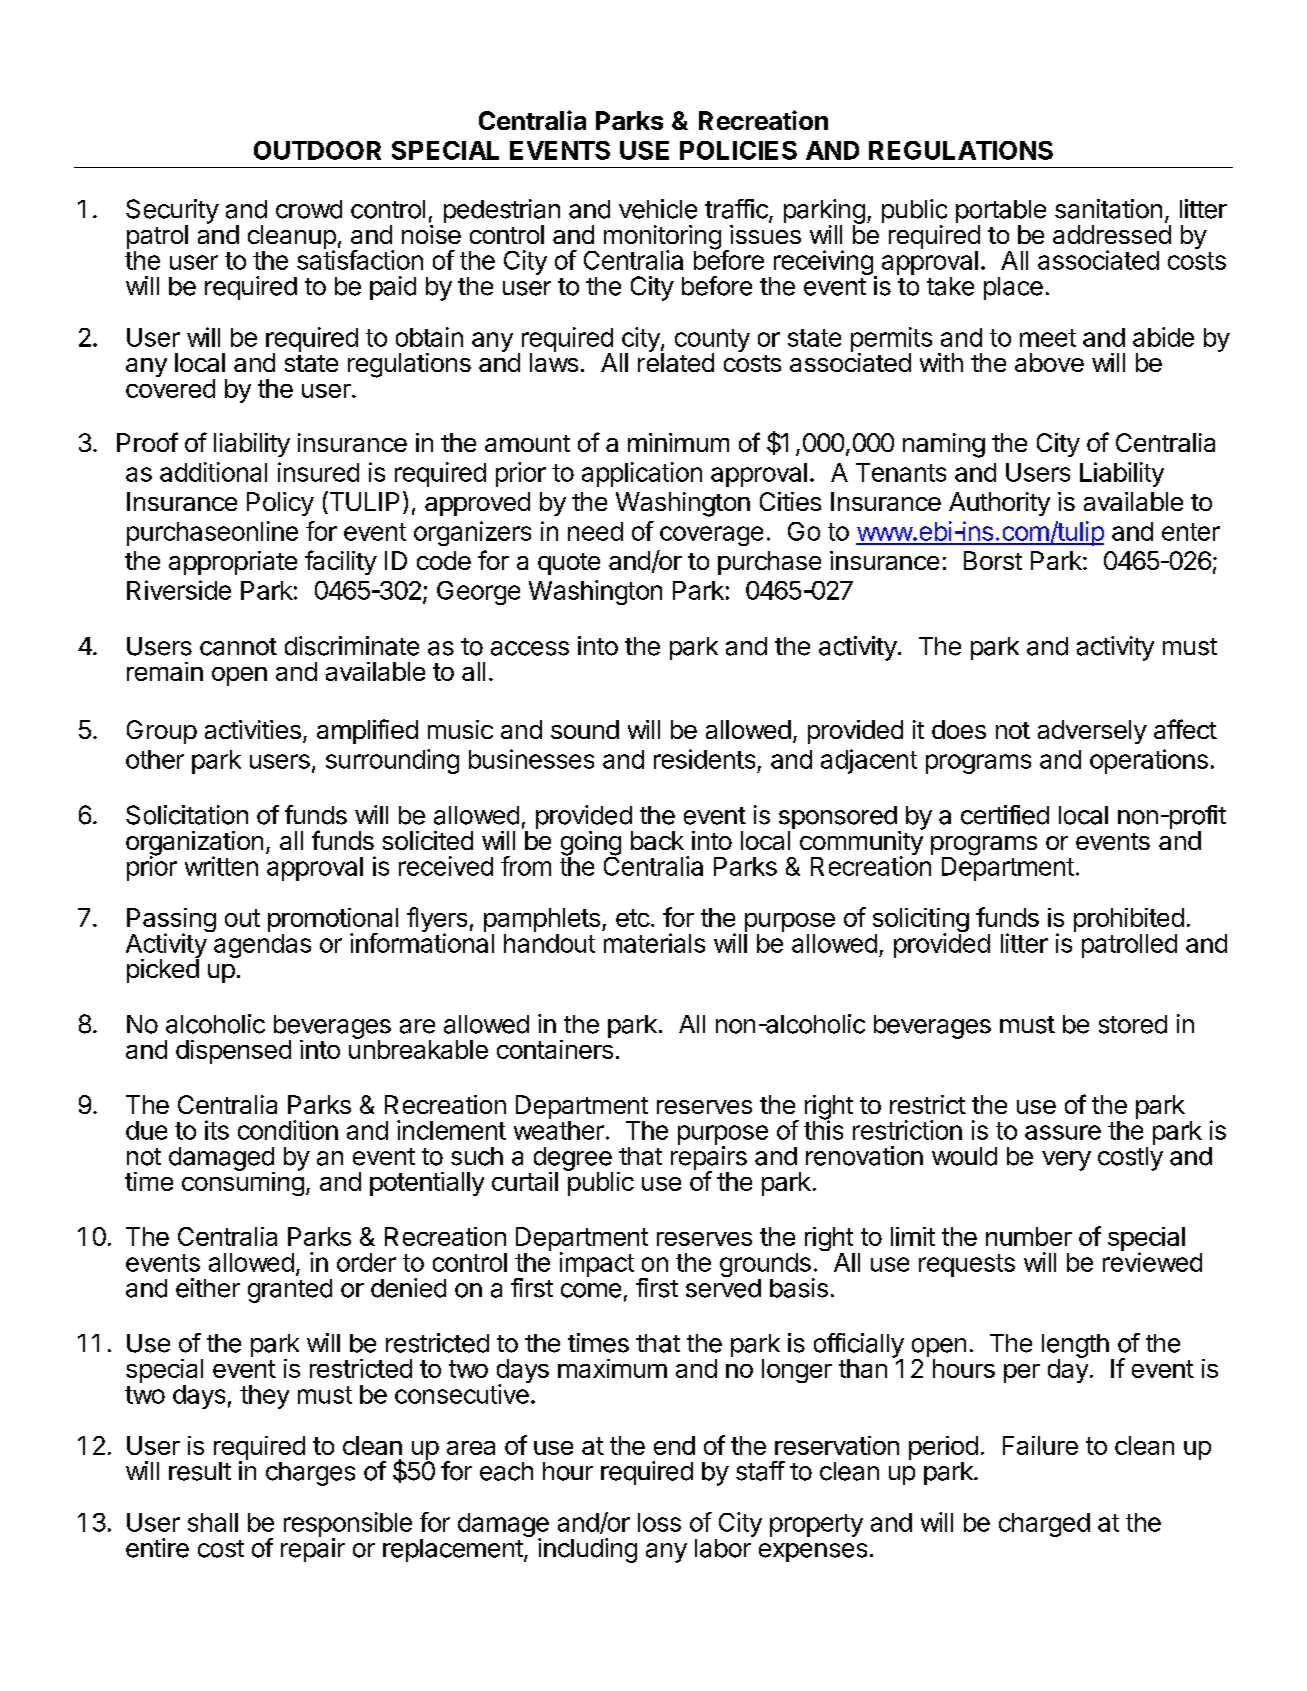 This page has width=1307, height=1691. What do you see at coordinates (309, 209) in the page?
I see `crowd` at bounding box center [309, 209].
